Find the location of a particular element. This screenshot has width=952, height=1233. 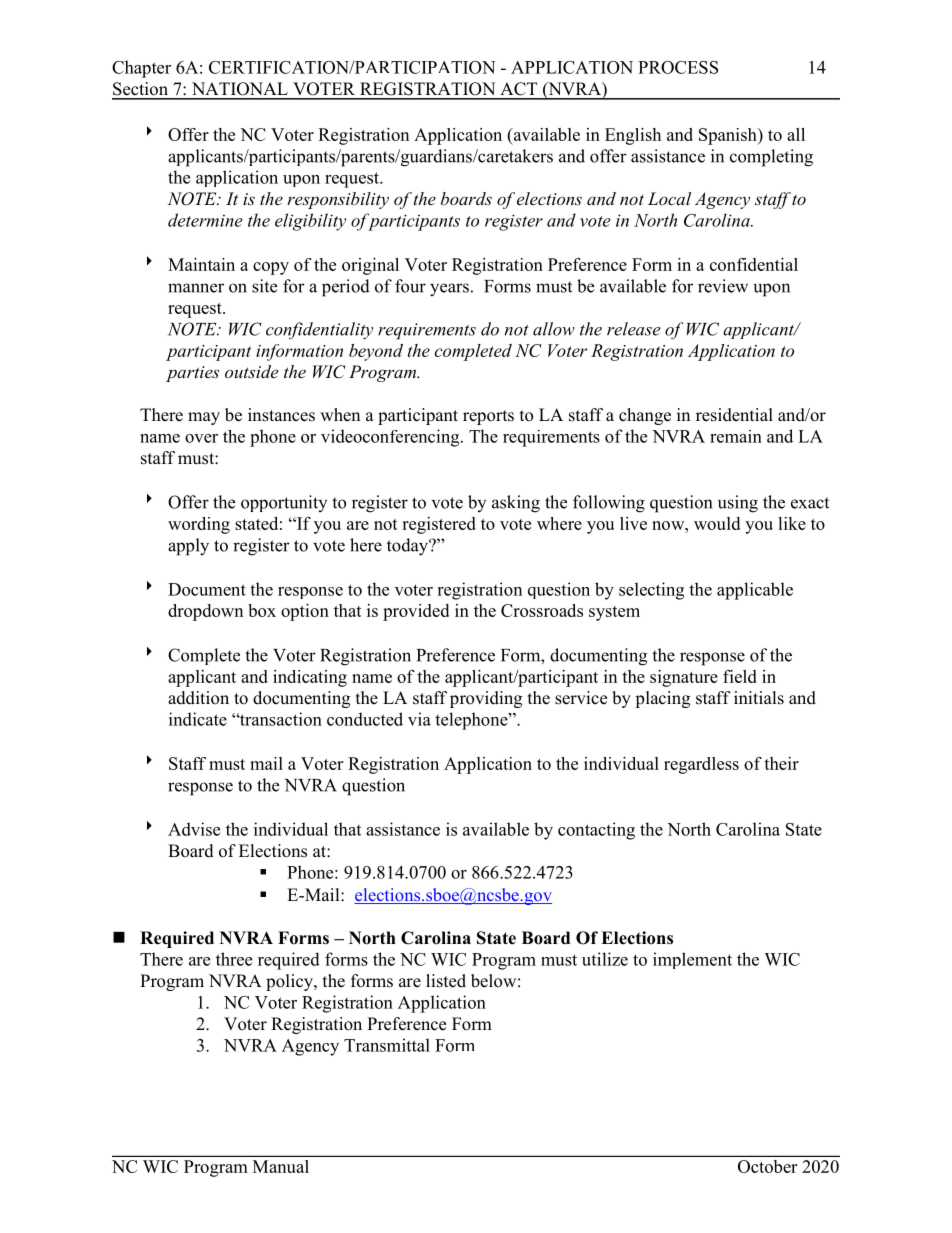

residential is located at coordinates (734, 415).
